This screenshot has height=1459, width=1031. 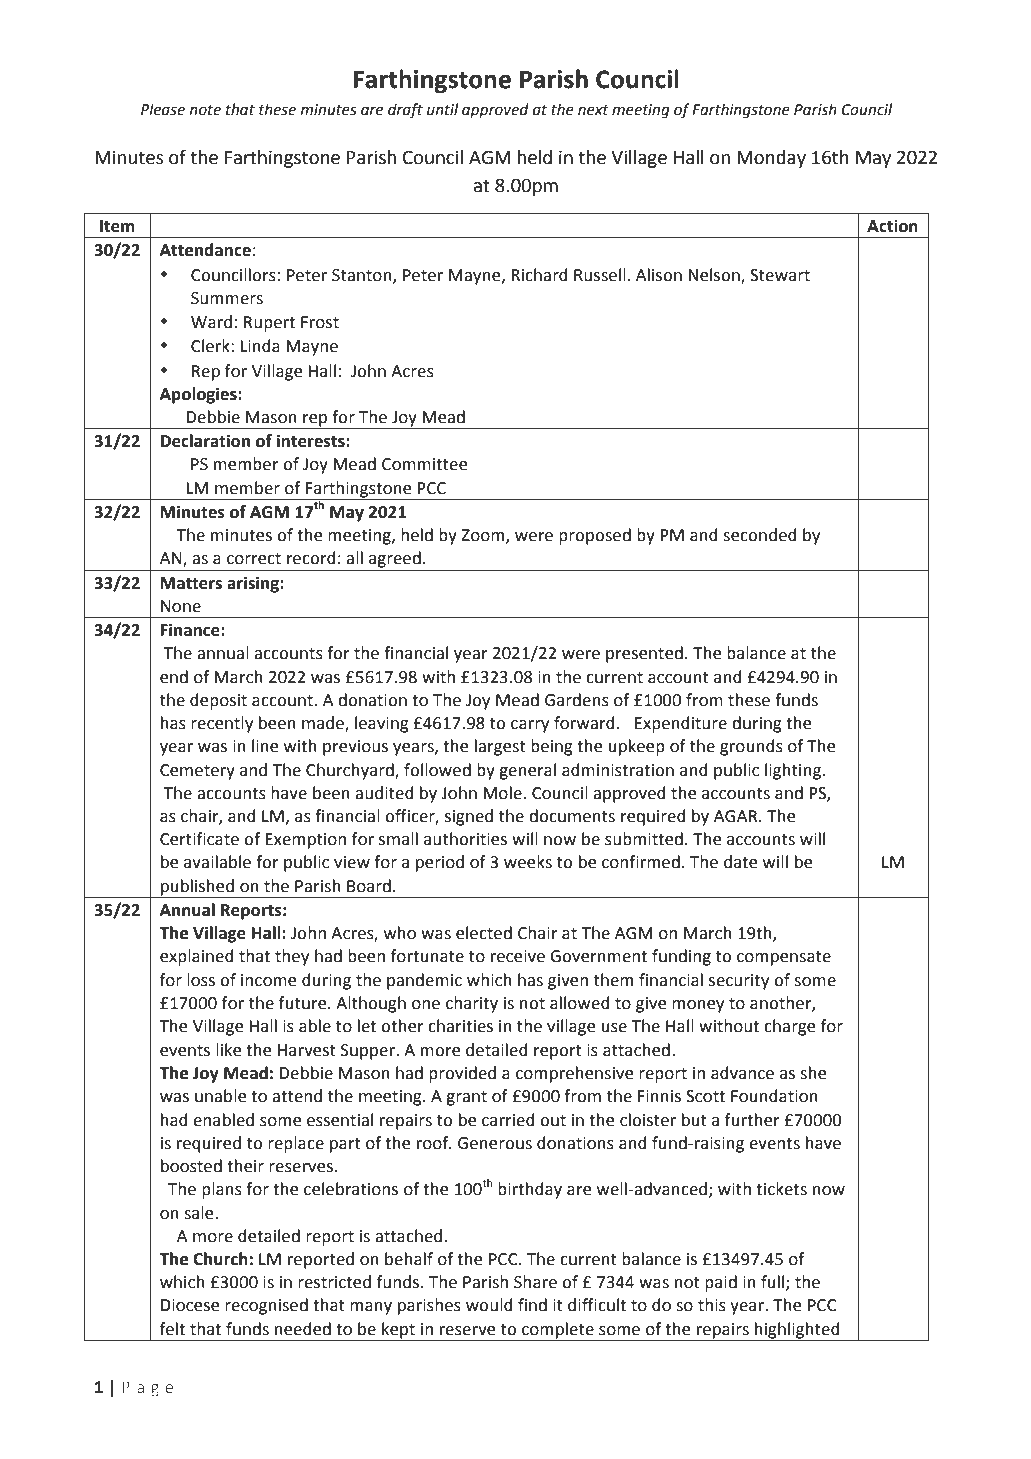 I want to click on note, so click(x=205, y=110).
